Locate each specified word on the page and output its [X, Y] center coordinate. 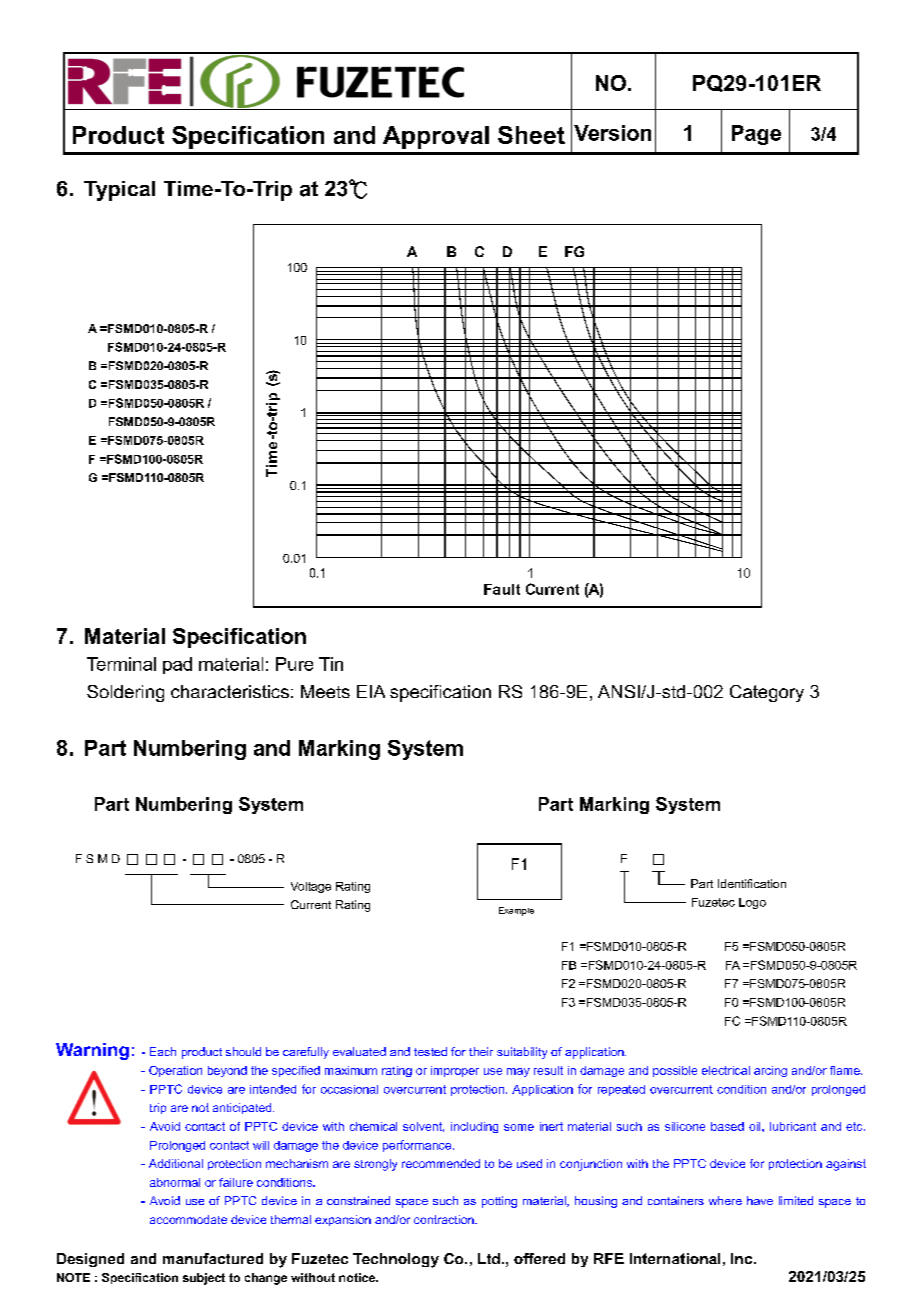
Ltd [489, 1258]
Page [756, 135]
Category [767, 693]
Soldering [125, 693]
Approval [436, 137]
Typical [119, 191]
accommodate [188, 1219]
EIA [371, 691]
